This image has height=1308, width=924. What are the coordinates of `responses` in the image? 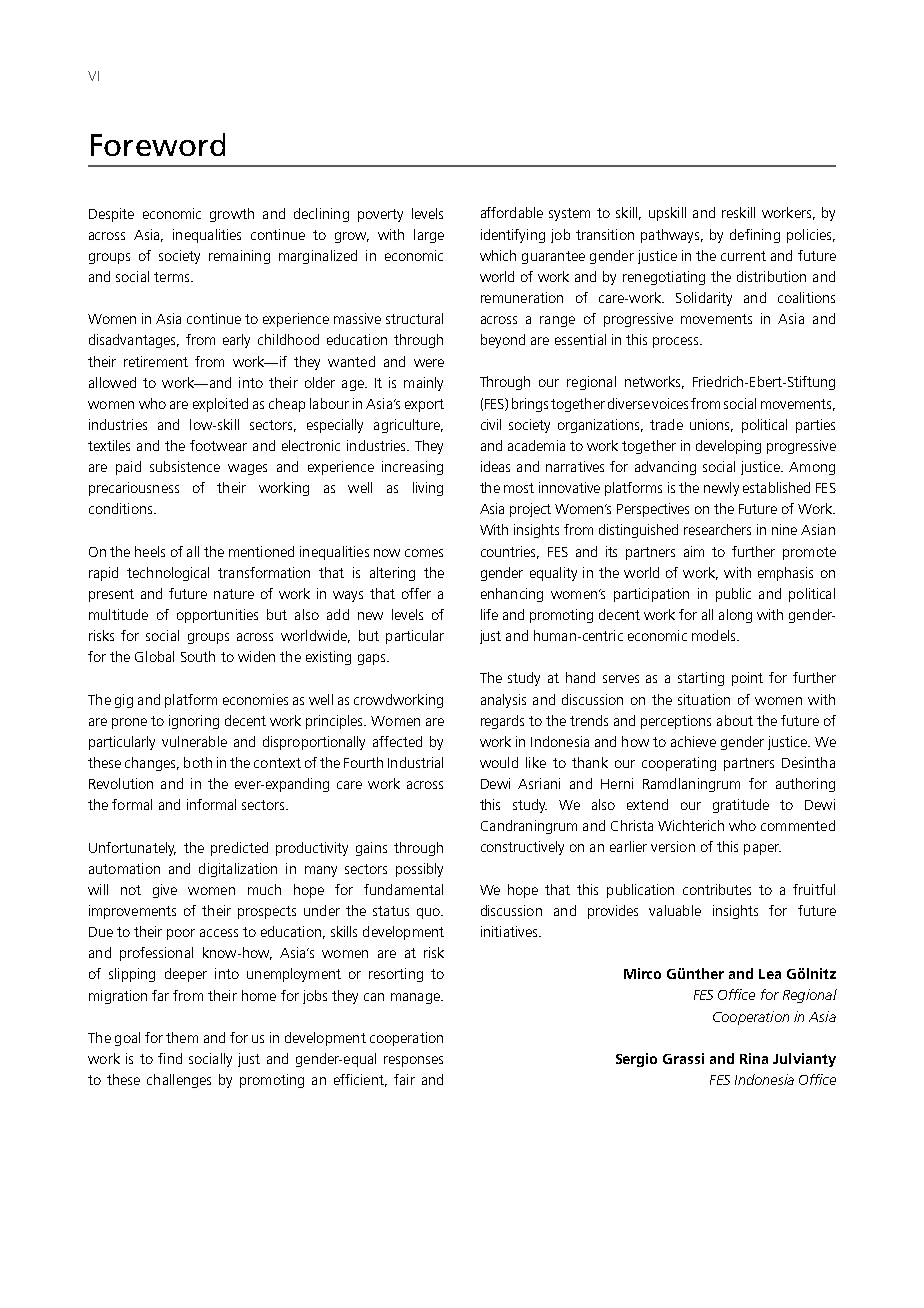 It's located at (413, 1061).
